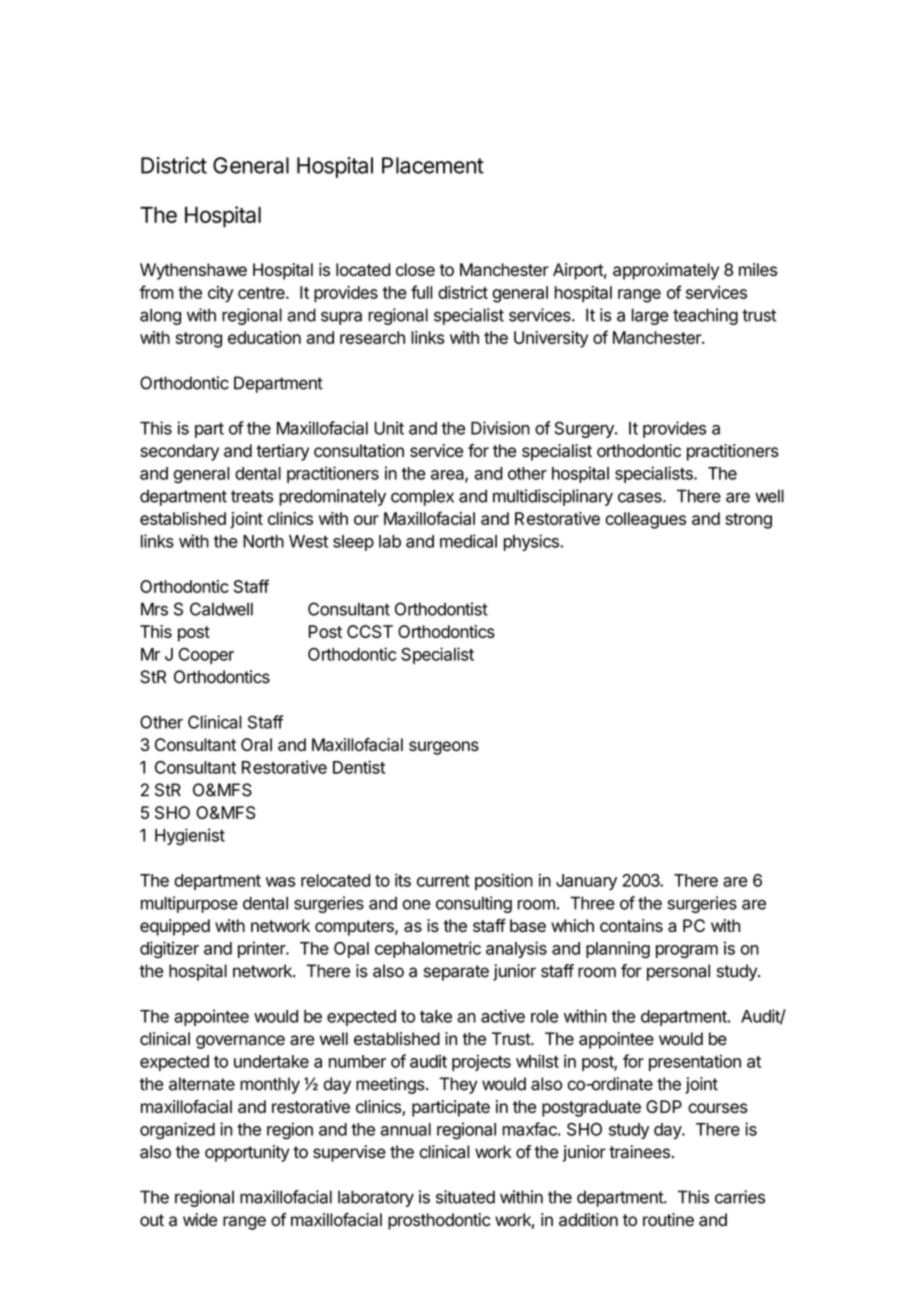 This screenshot has height=1309, width=924. Describe the element at coordinates (206, 656) in the screenshot. I see `Cooper` at that location.
